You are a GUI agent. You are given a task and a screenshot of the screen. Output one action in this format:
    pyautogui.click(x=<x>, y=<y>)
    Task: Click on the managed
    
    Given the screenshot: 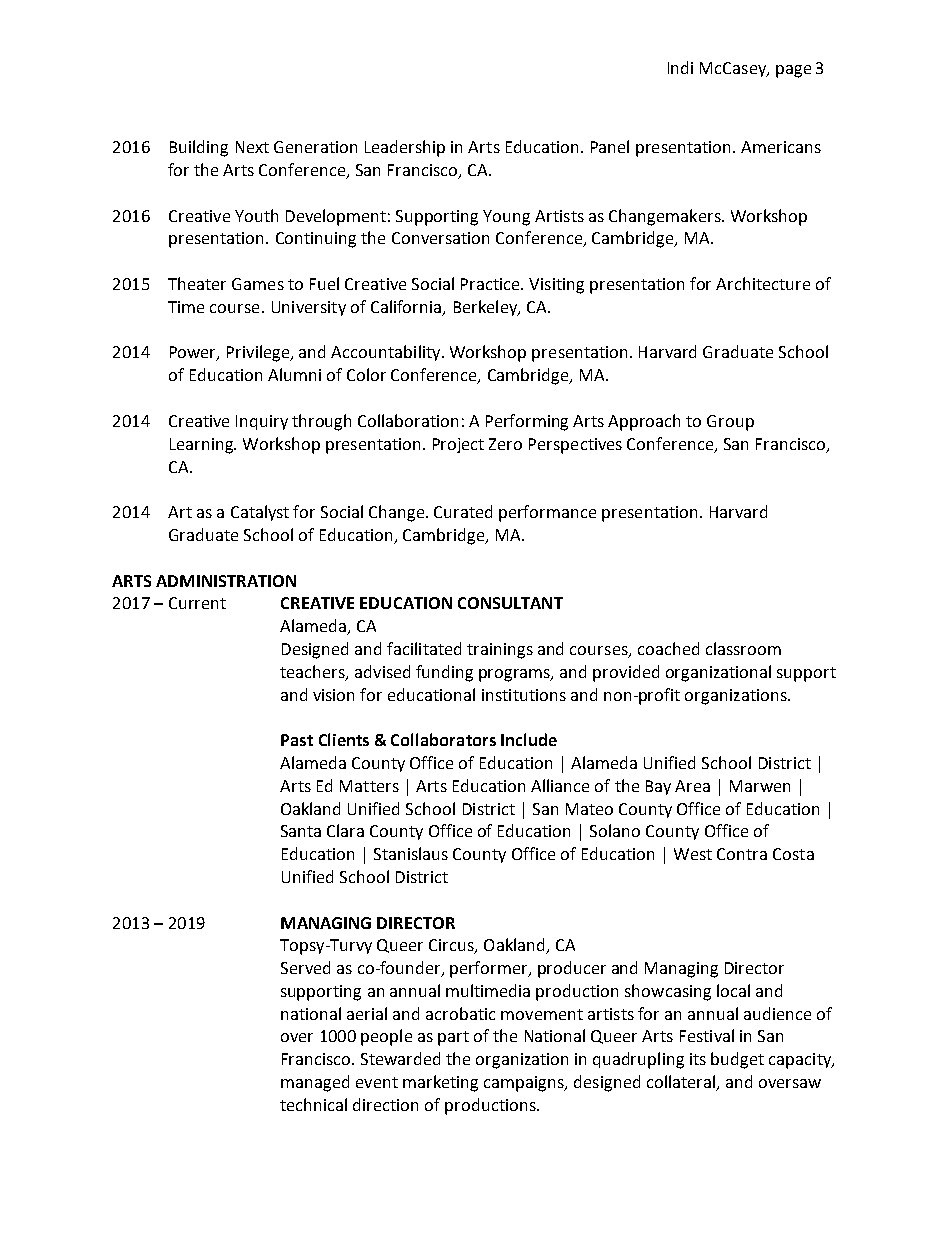 What is the action you would take?
    pyautogui.click(x=315, y=1083)
